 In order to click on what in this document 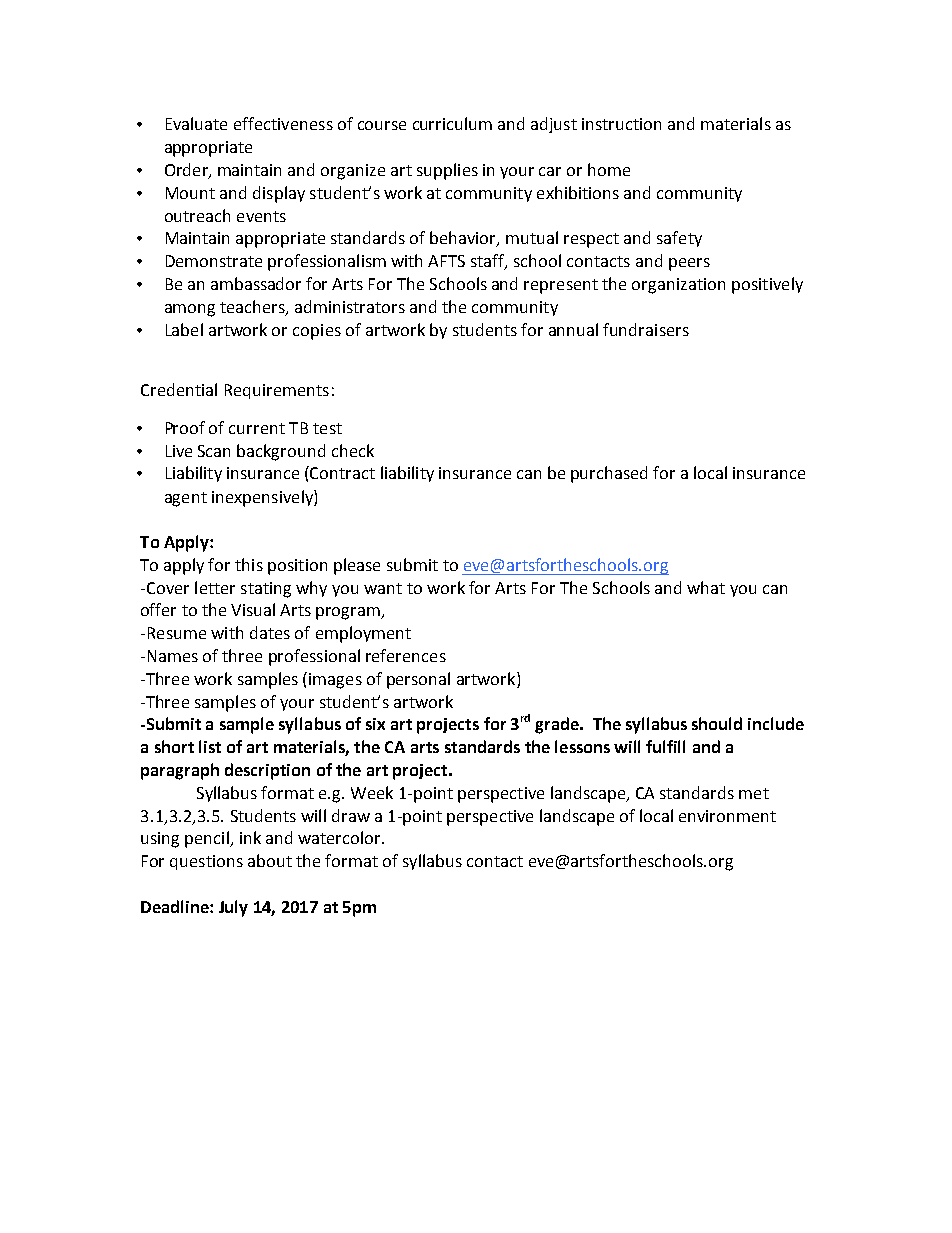, I will do `click(706, 587)`.
